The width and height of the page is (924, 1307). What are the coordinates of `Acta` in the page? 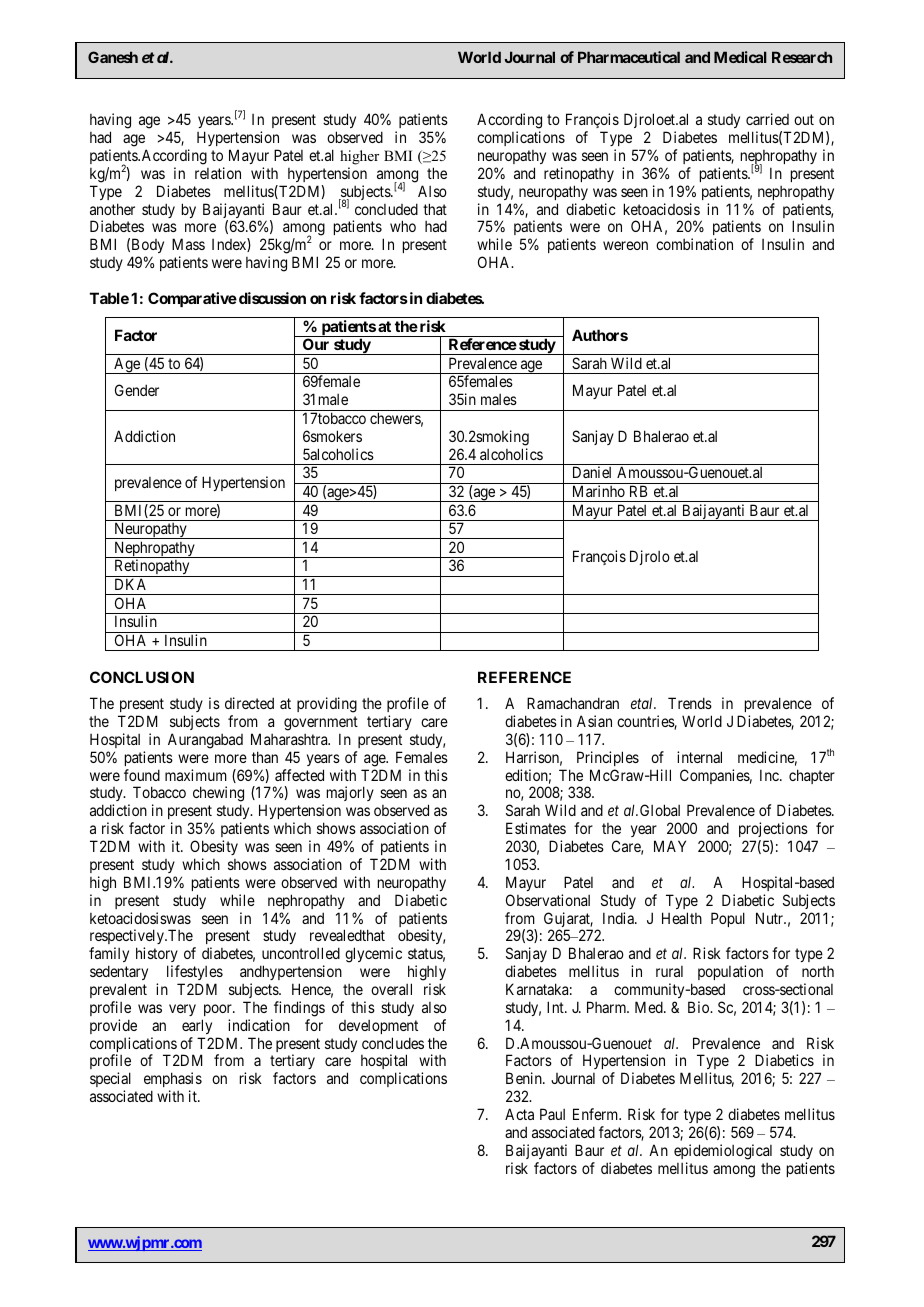 It's located at (519, 1114).
